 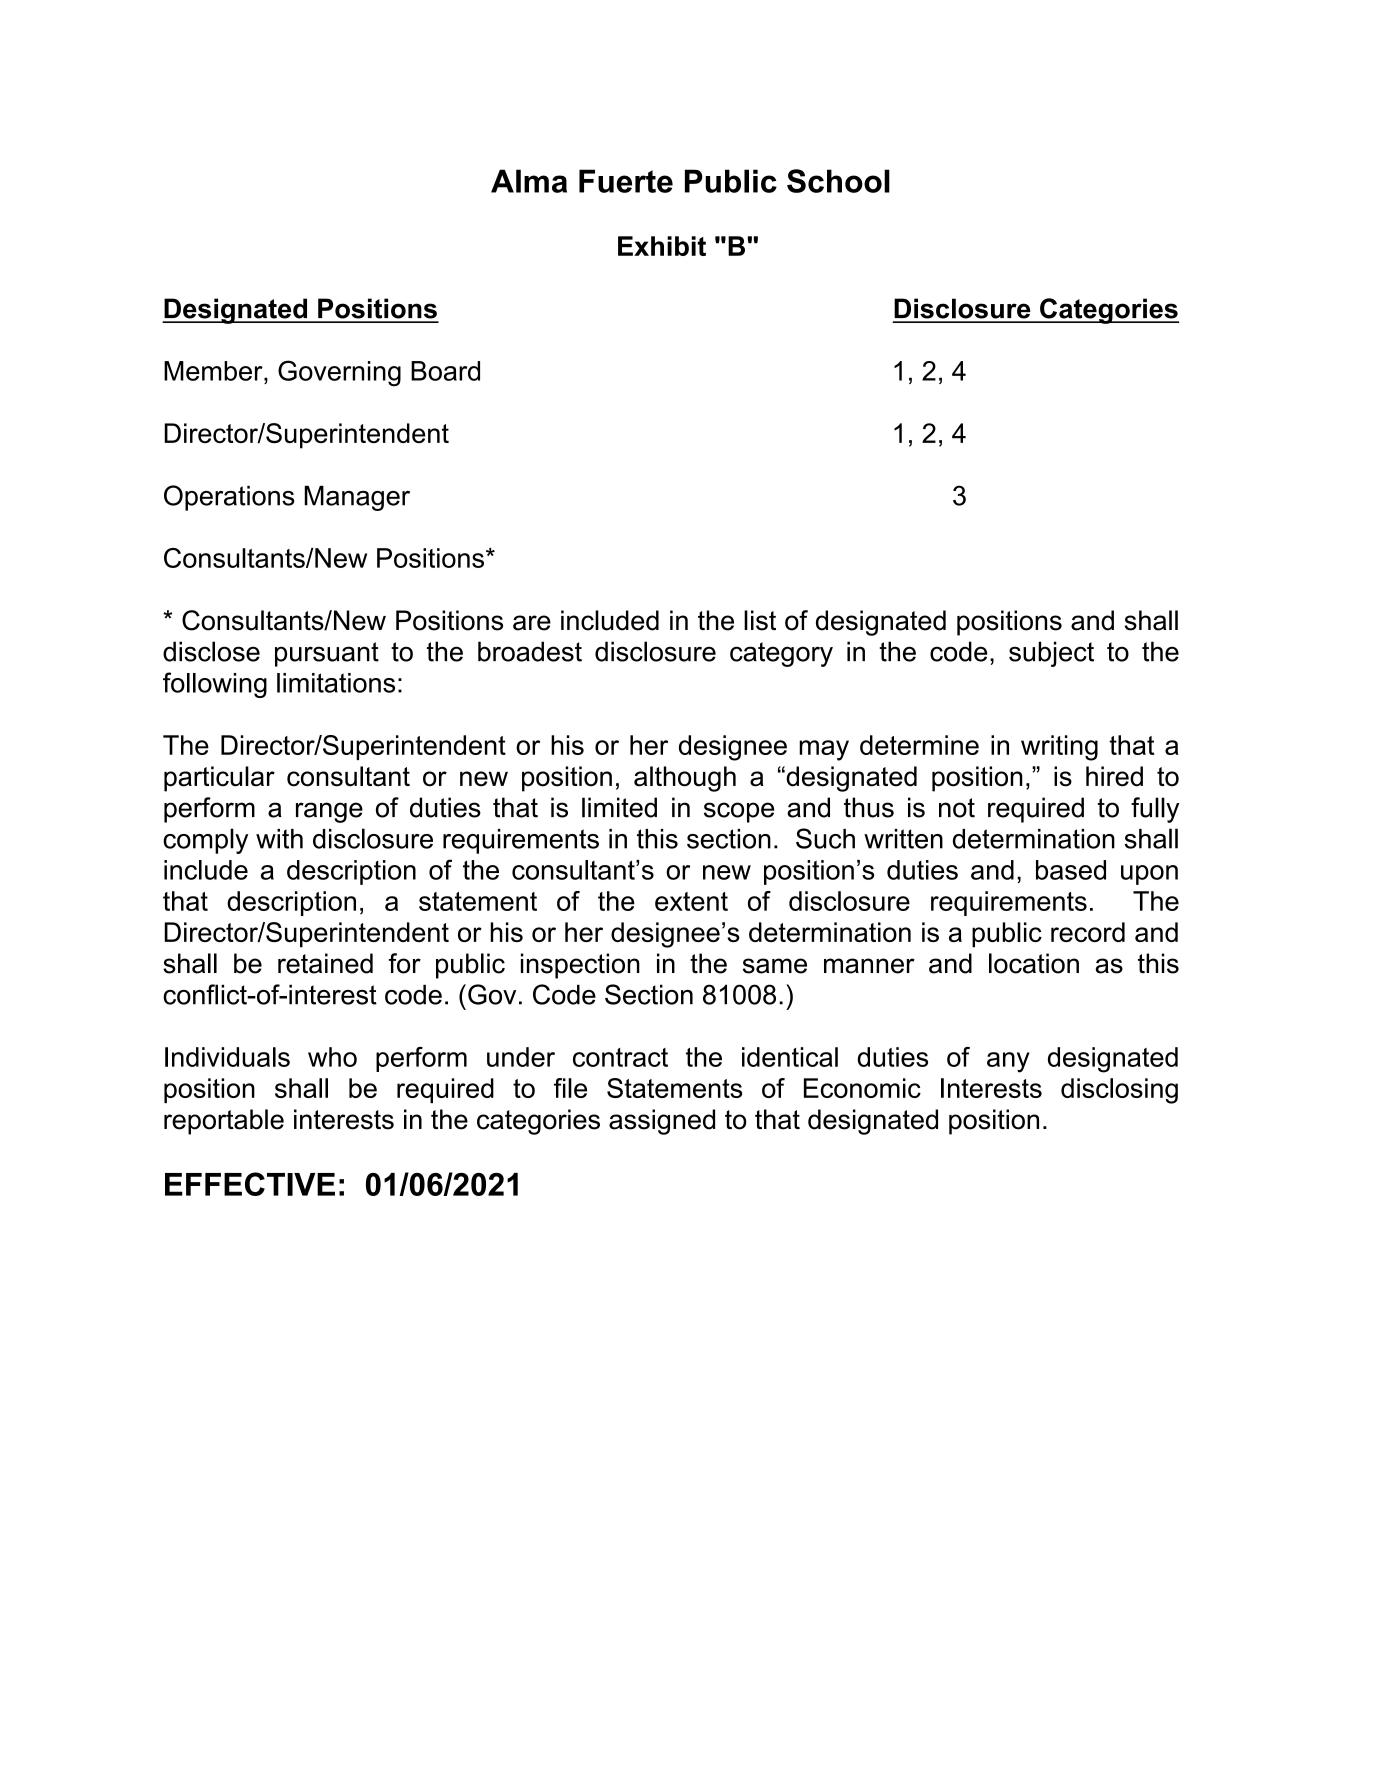 What do you see at coordinates (838, 181) in the page?
I see `School` at bounding box center [838, 181].
